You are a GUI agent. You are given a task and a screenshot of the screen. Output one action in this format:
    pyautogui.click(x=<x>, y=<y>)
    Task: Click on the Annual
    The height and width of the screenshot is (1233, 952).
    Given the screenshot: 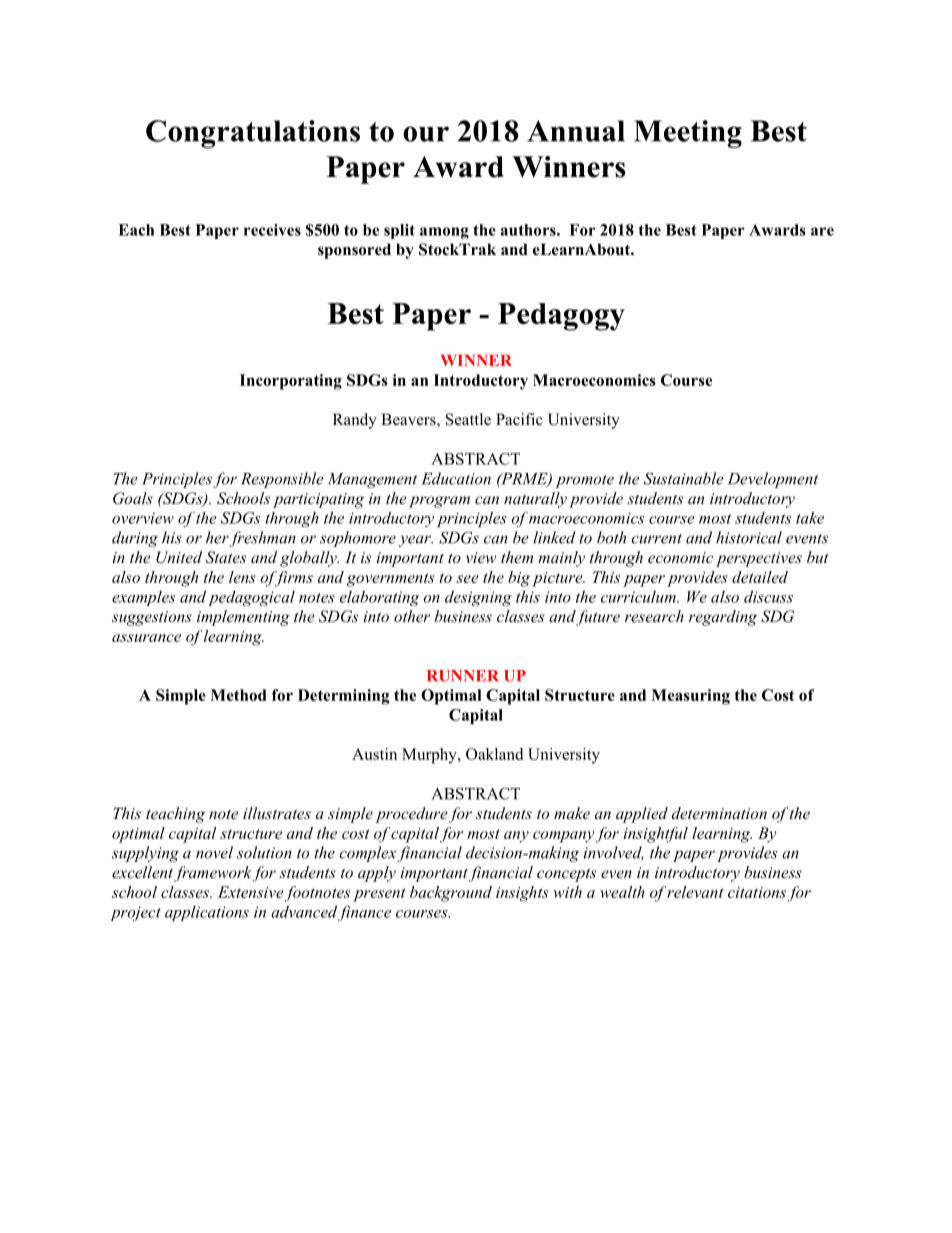 What is the action you would take?
    pyautogui.click(x=576, y=131)
